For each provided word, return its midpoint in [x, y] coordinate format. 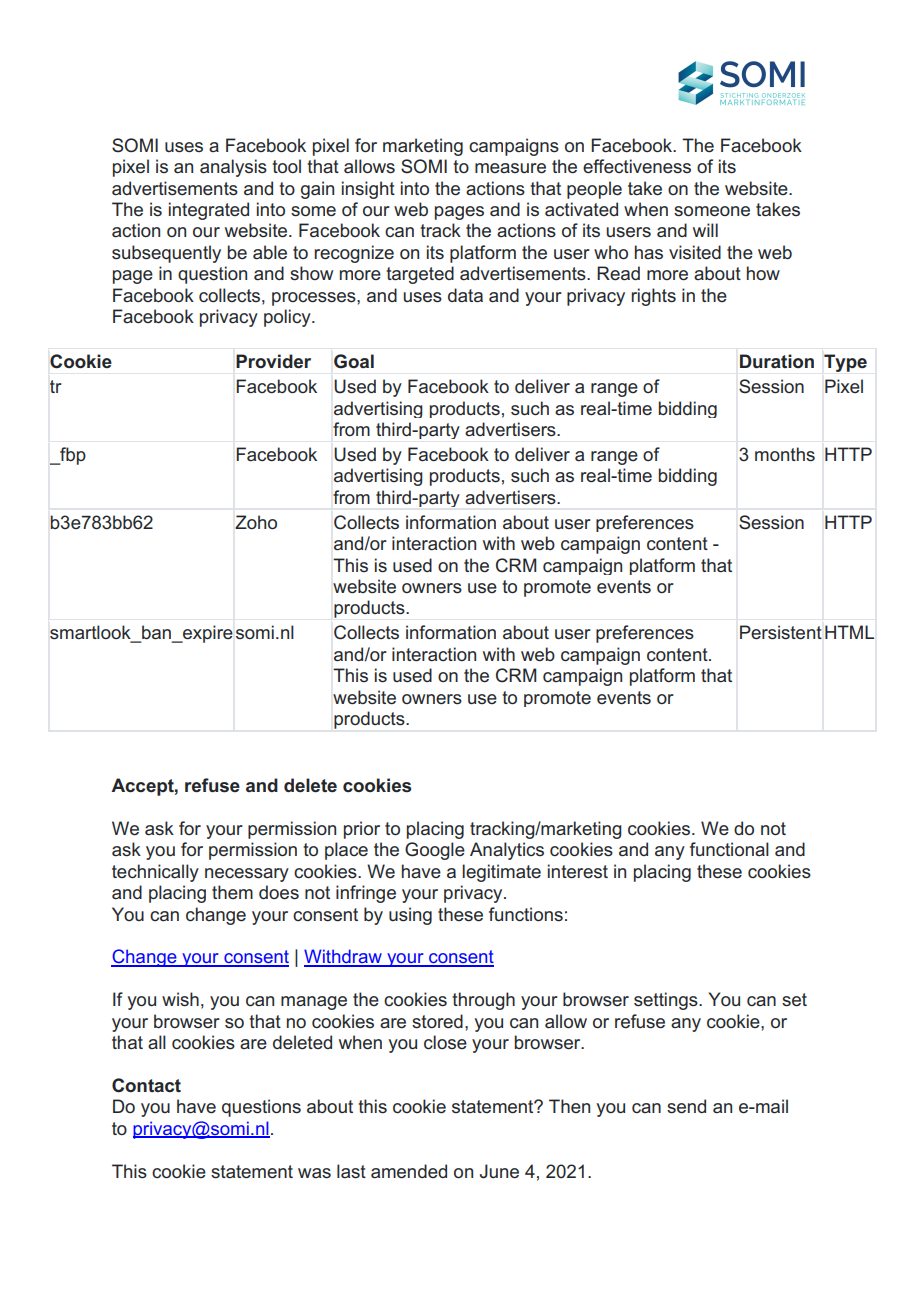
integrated [209, 211]
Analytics [507, 851]
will [705, 230]
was [314, 1173]
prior [362, 830]
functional [729, 849]
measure [510, 168]
